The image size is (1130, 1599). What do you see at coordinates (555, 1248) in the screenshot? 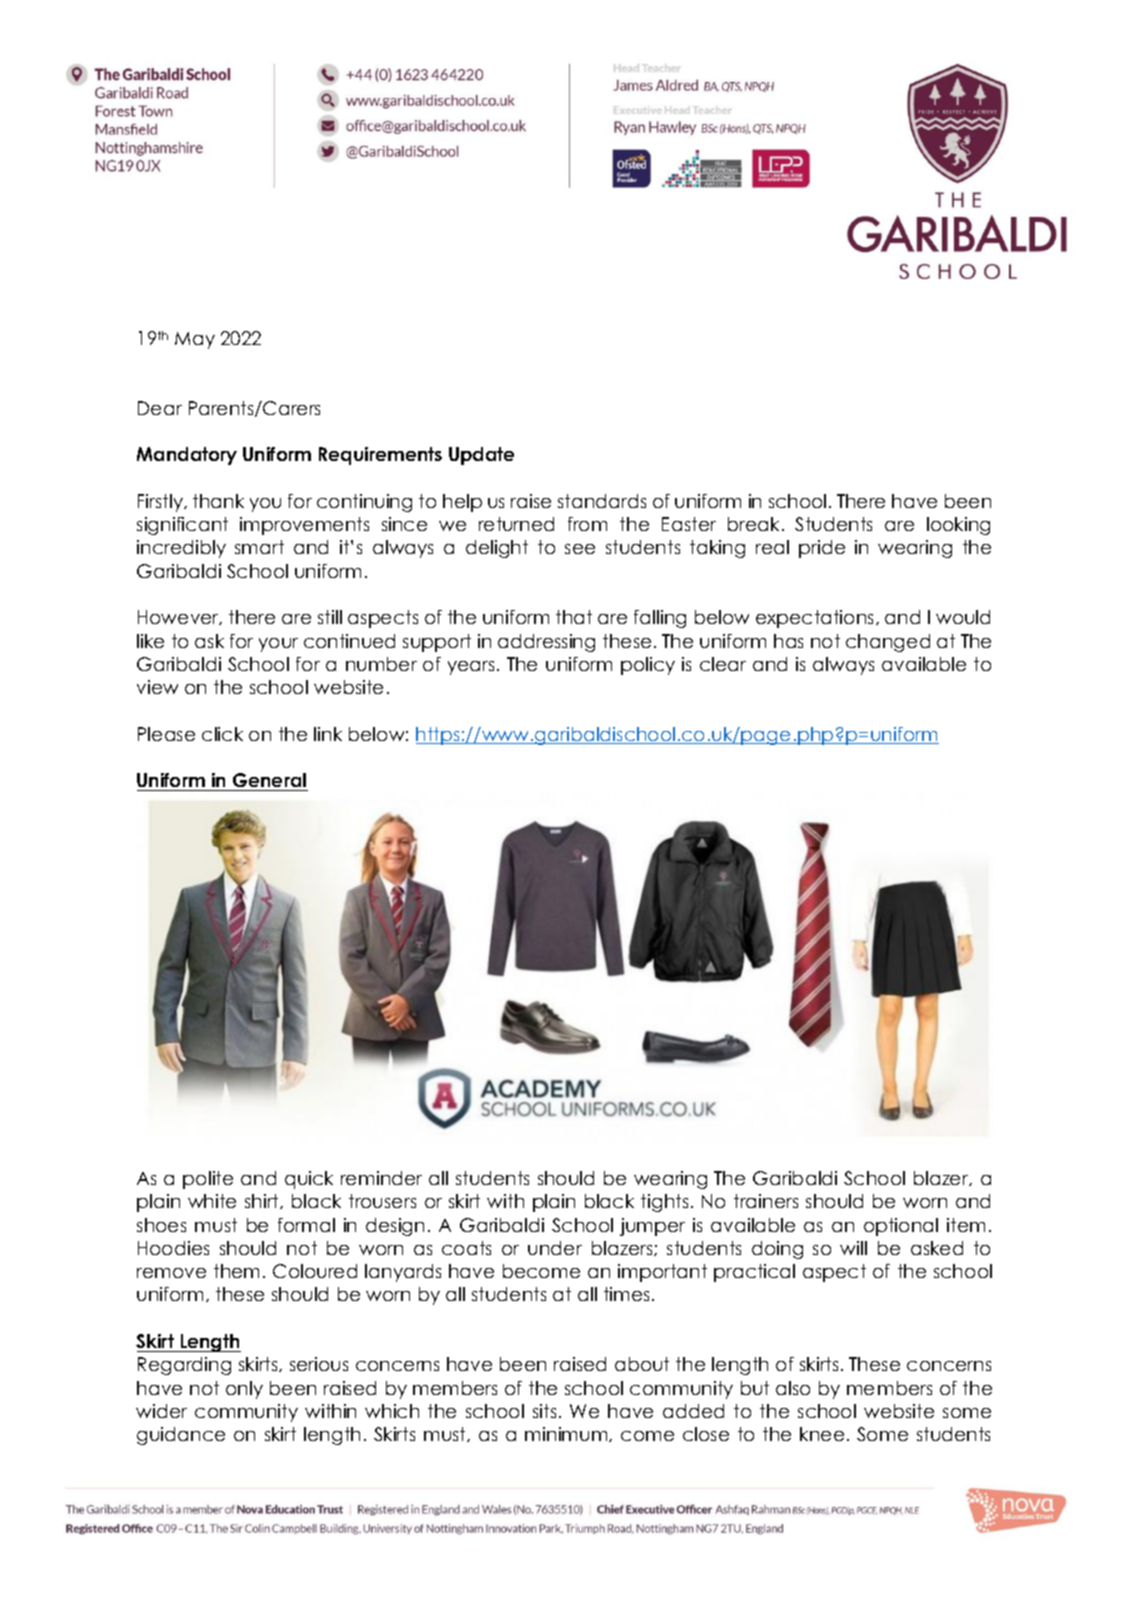
I see `under` at bounding box center [555, 1248].
